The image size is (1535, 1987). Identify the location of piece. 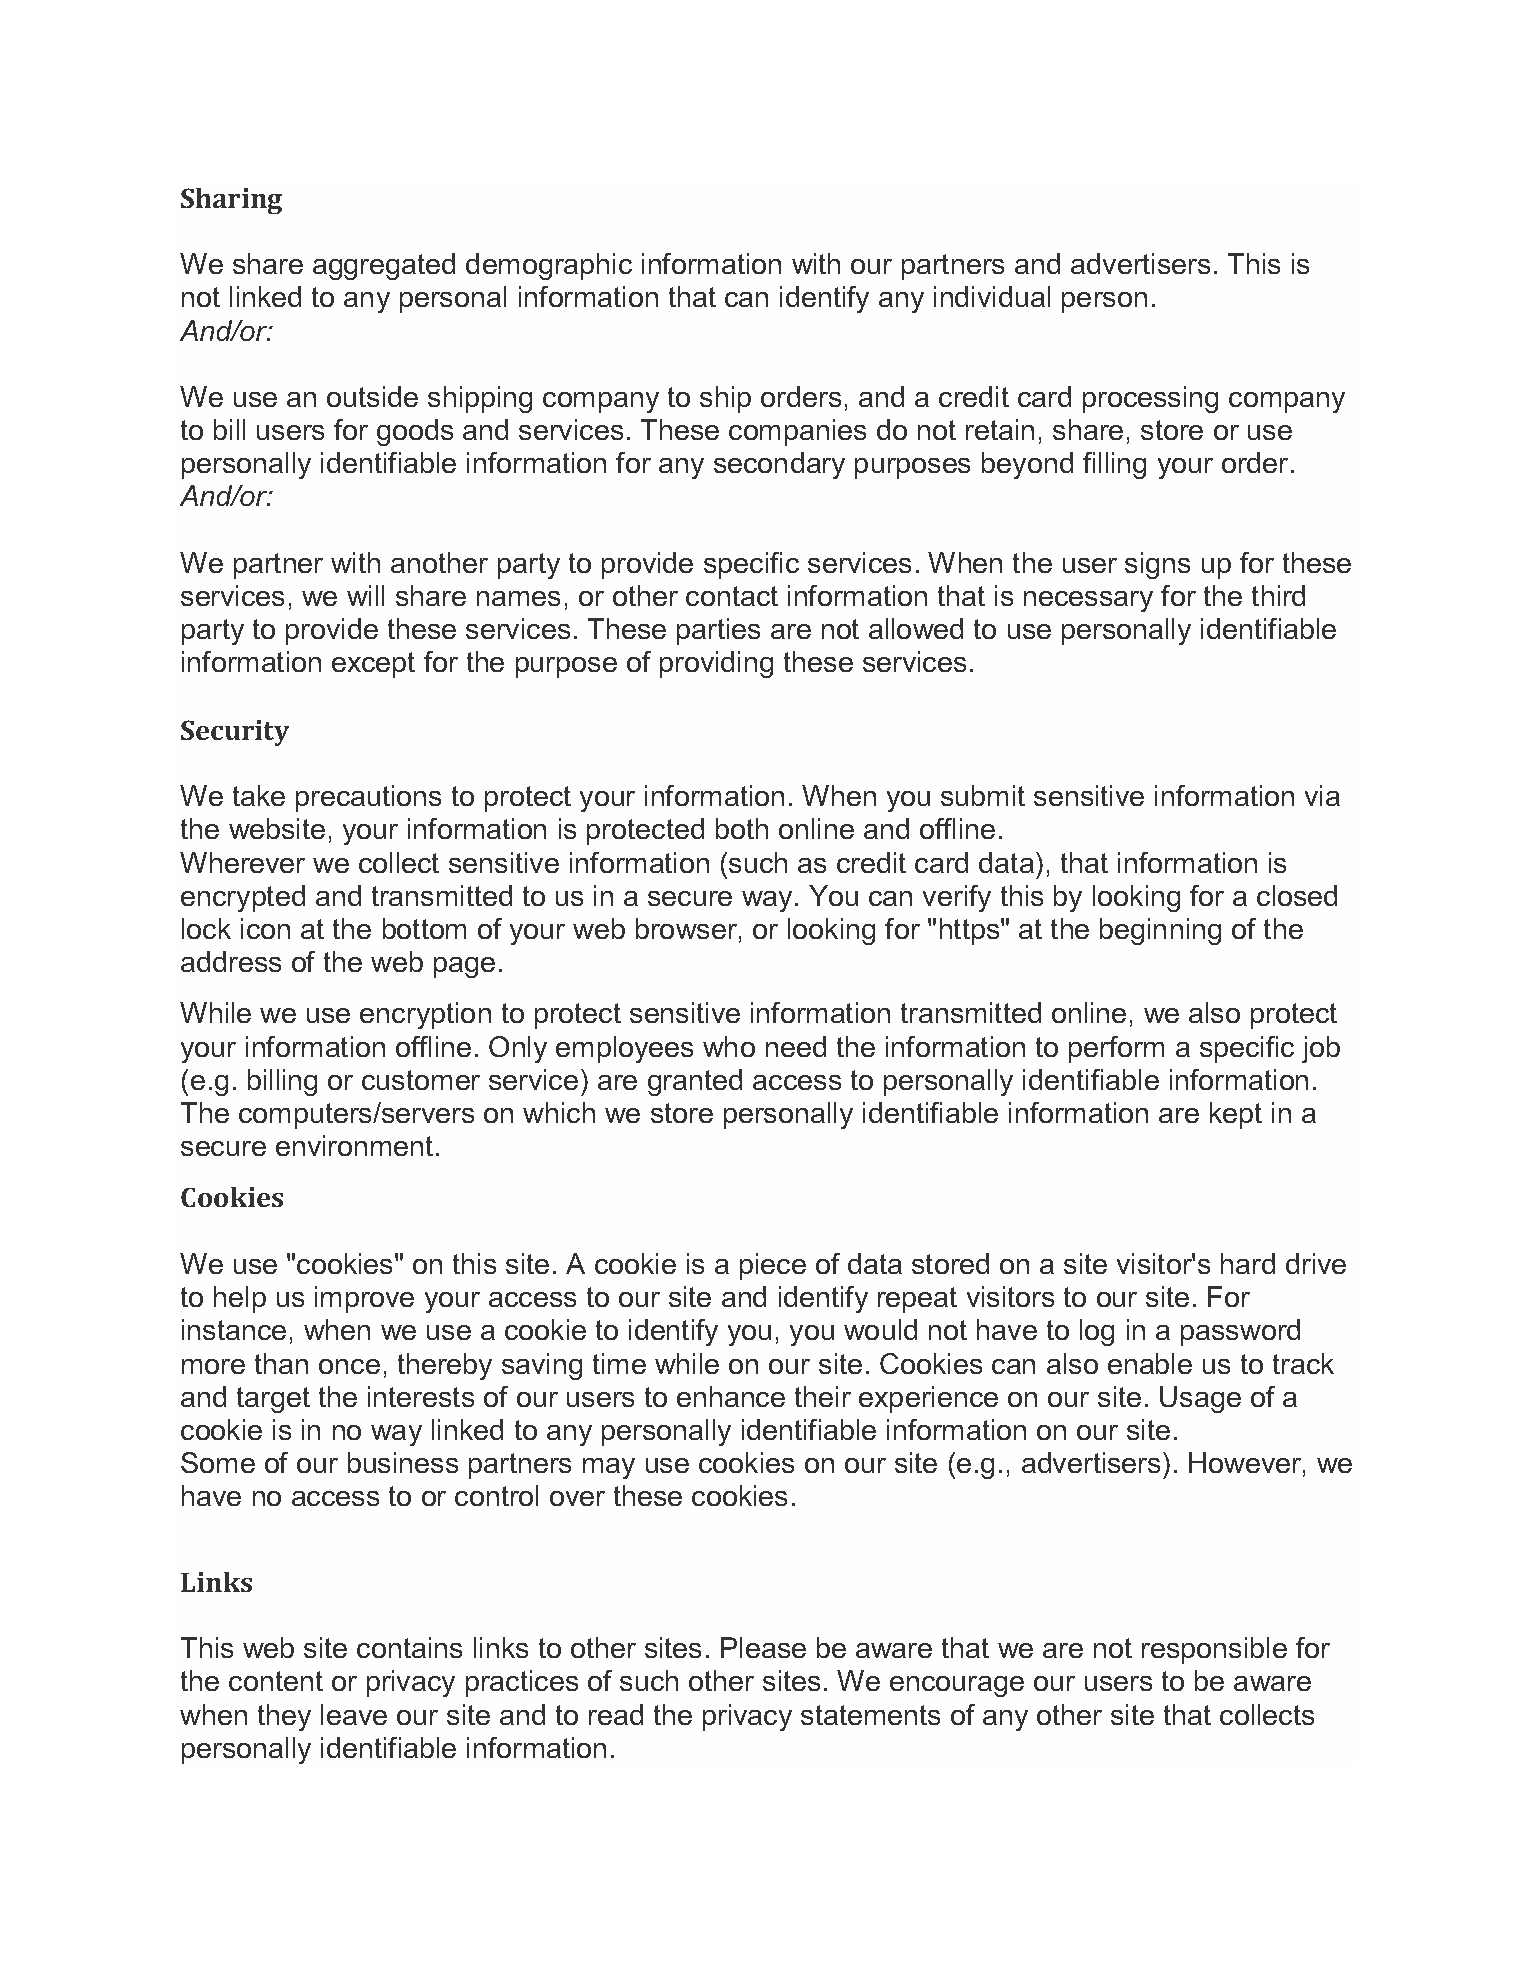
(773, 1266).
